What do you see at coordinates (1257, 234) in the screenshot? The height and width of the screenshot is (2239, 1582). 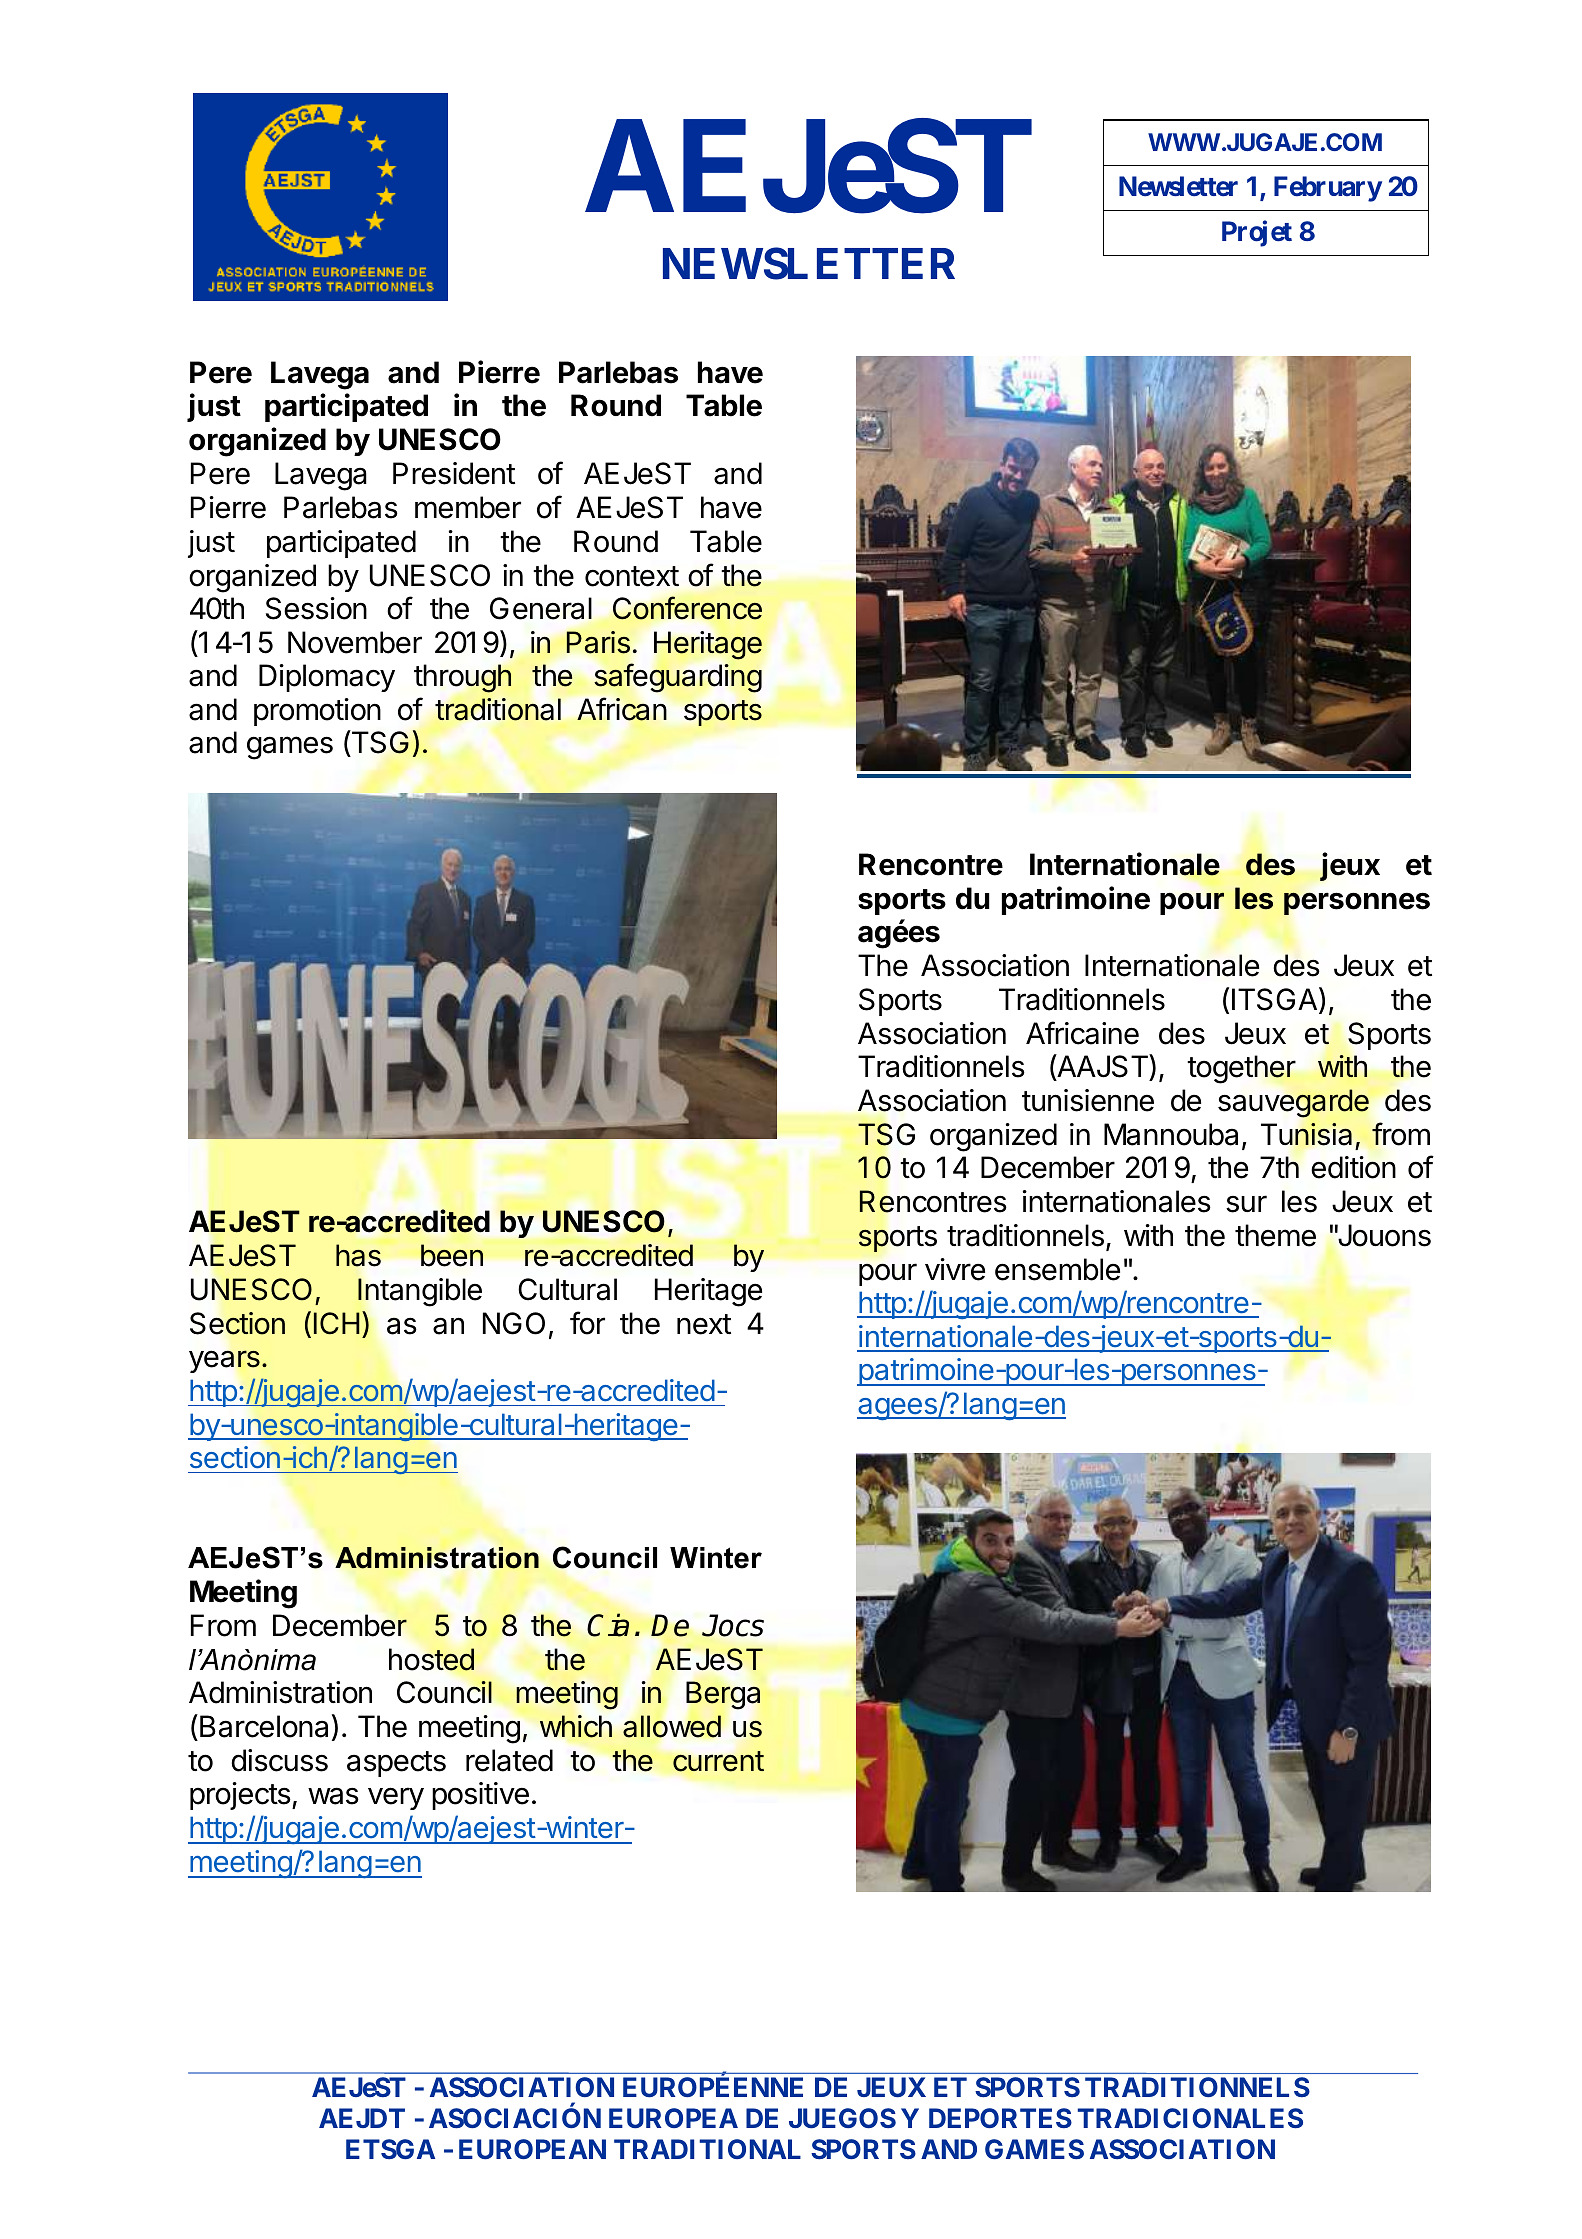 I see `Projet` at bounding box center [1257, 234].
